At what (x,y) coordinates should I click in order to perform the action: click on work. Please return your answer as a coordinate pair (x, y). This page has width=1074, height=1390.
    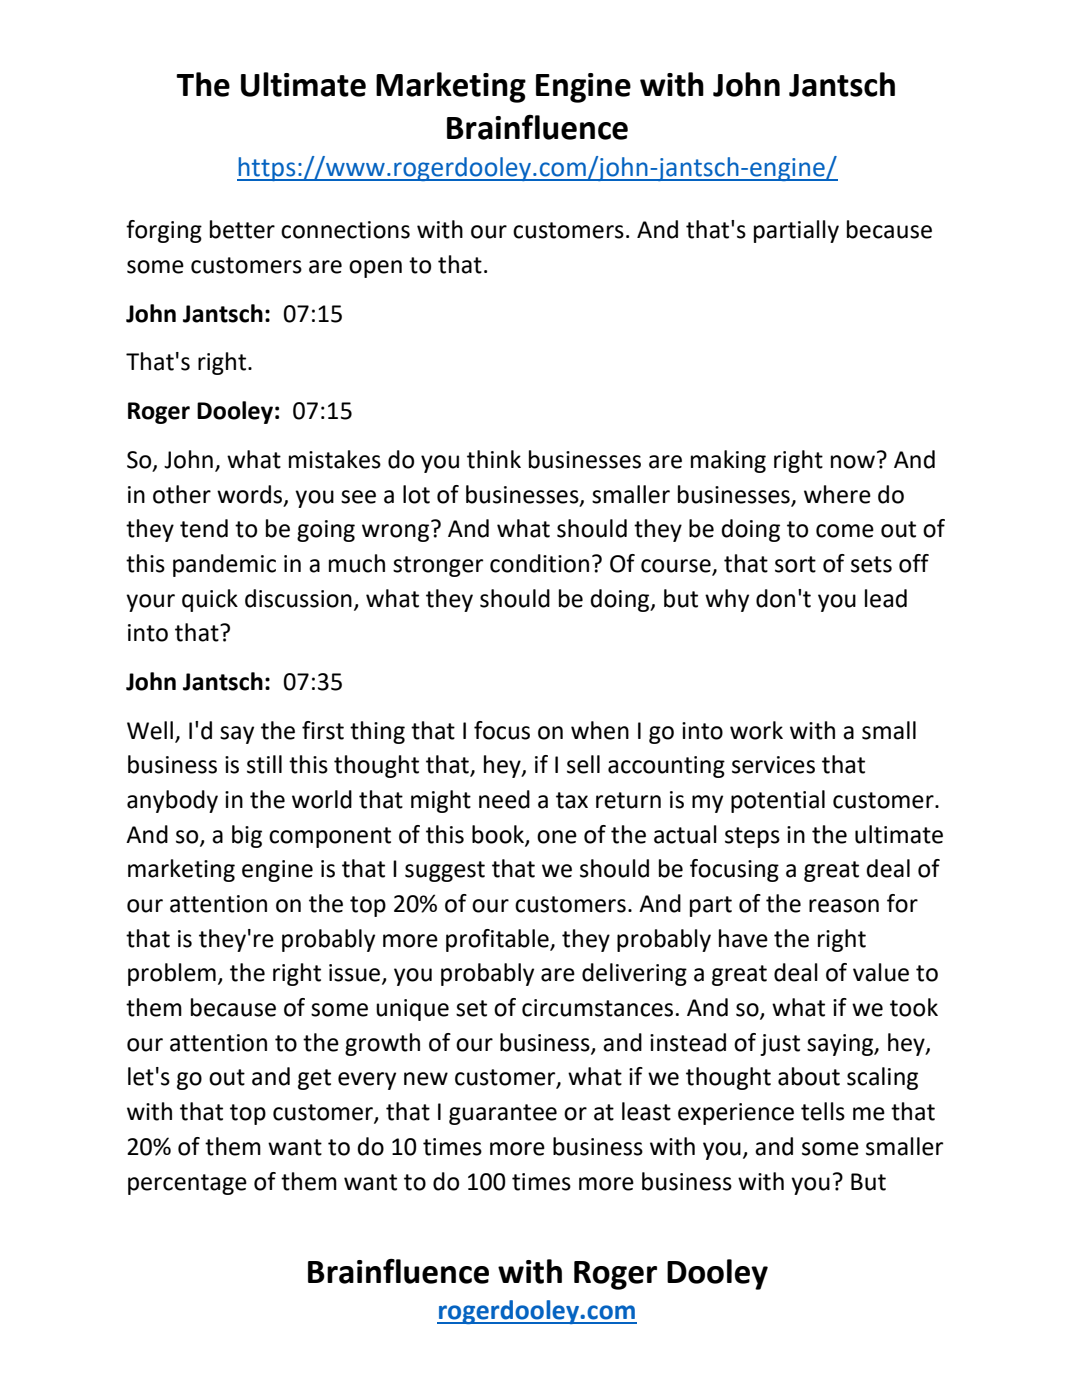
    Looking at the image, I should click on (756, 730).
